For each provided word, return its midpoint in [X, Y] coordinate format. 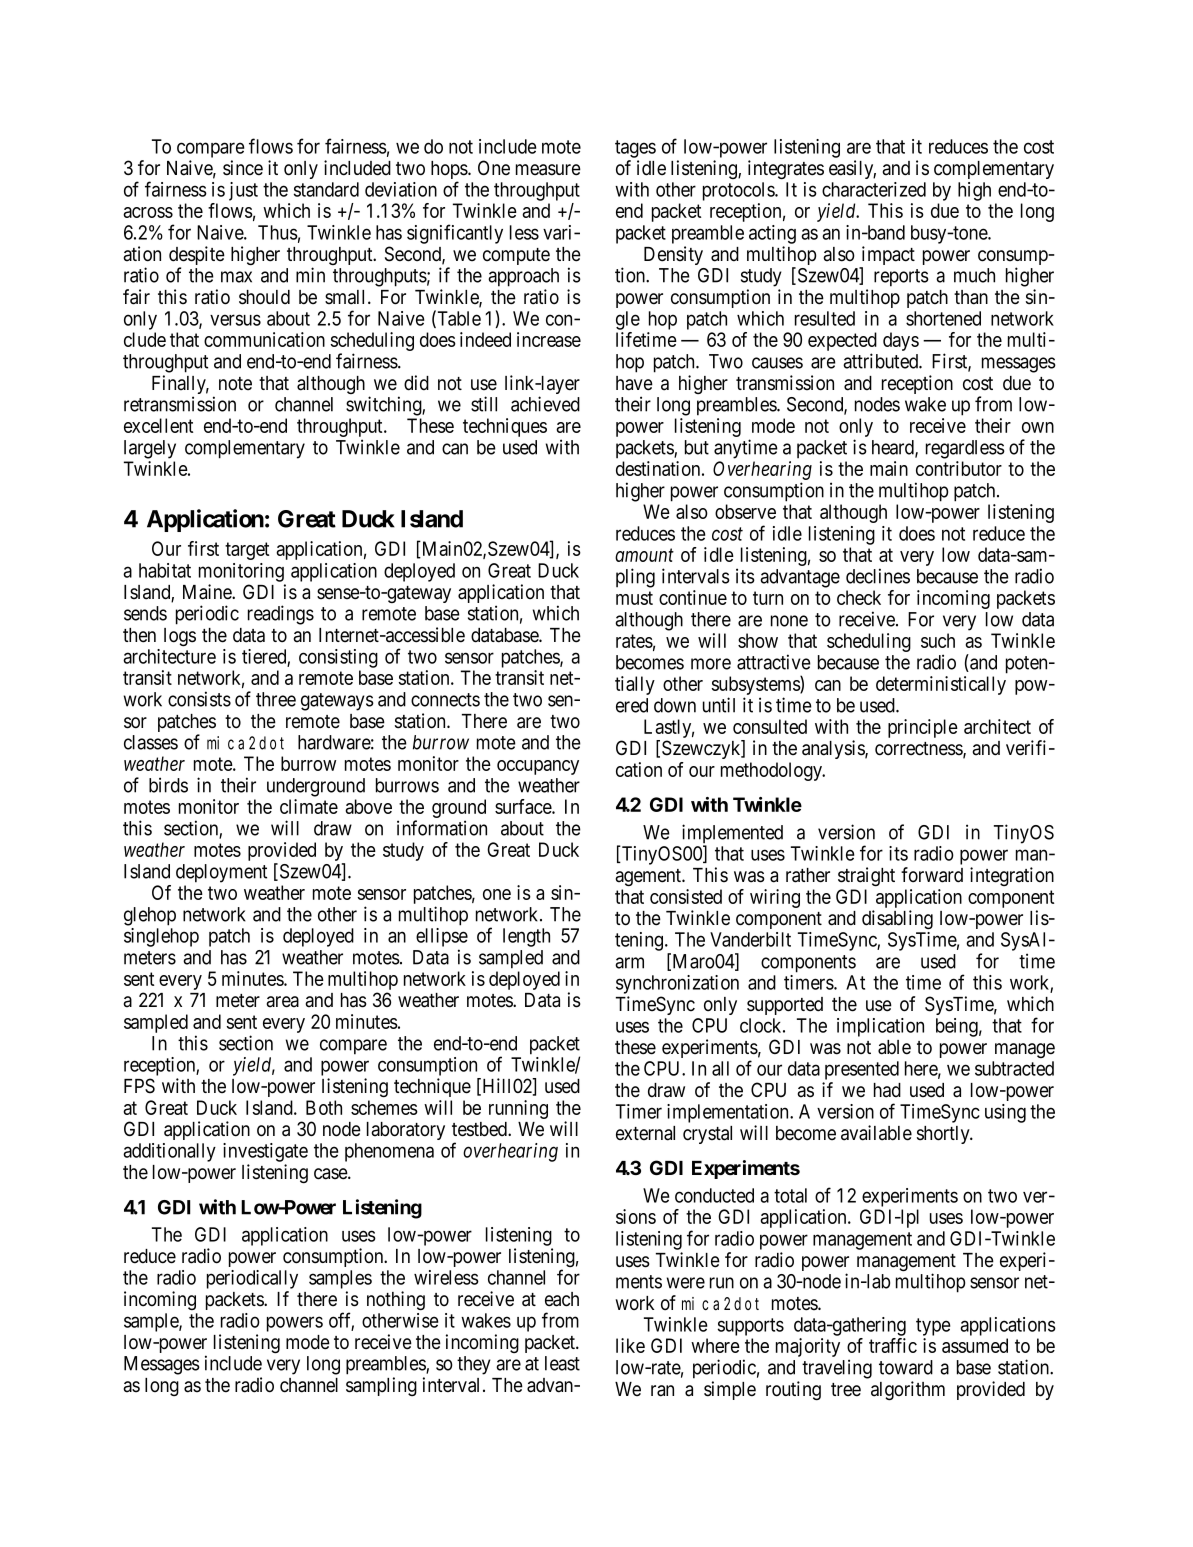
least [562, 1363]
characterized [874, 189]
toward [906, 1367]
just [243, 191]
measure [548, 170]
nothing [396, 1300]
